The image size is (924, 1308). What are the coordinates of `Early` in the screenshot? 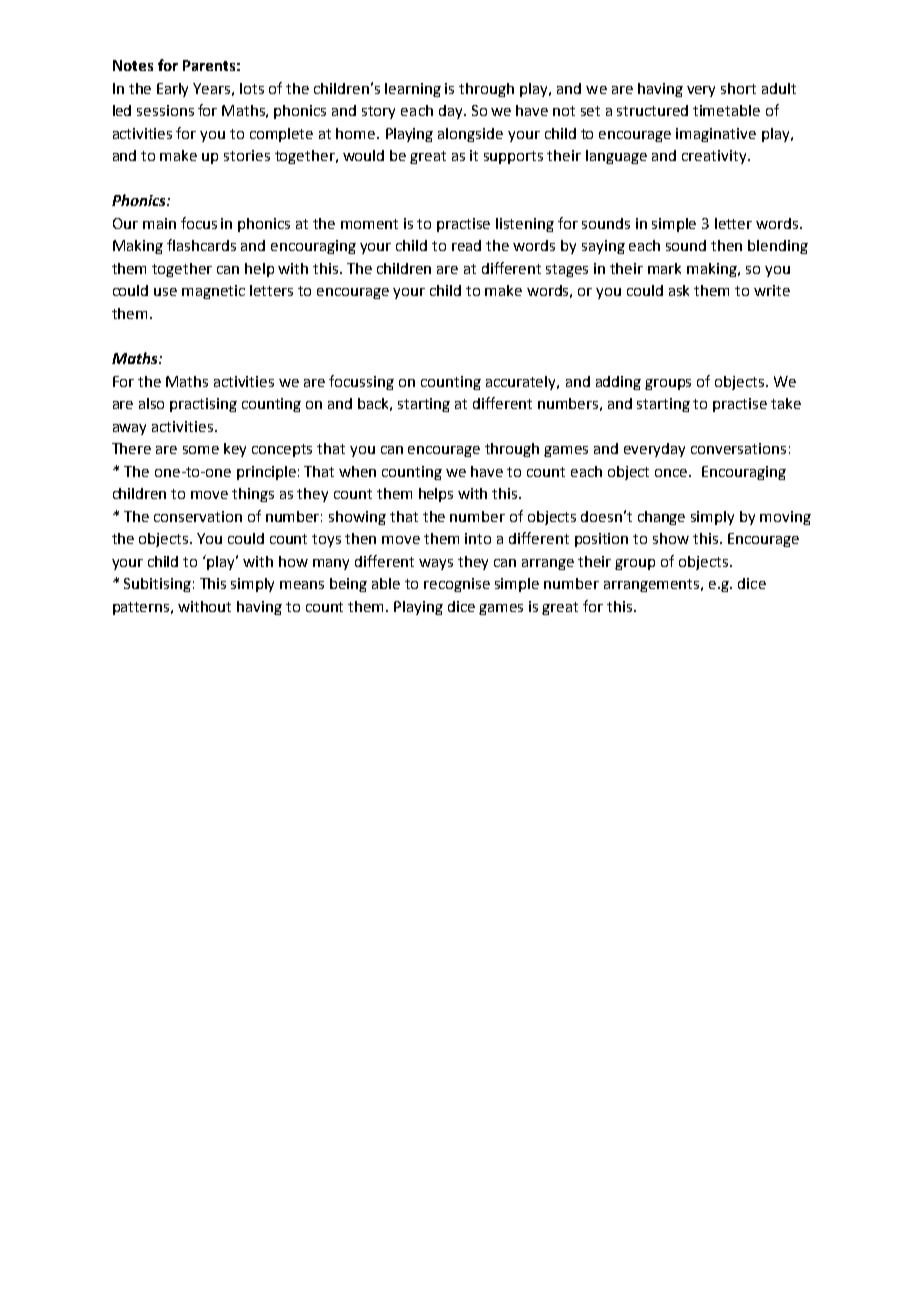 It's located at (172, 90).
